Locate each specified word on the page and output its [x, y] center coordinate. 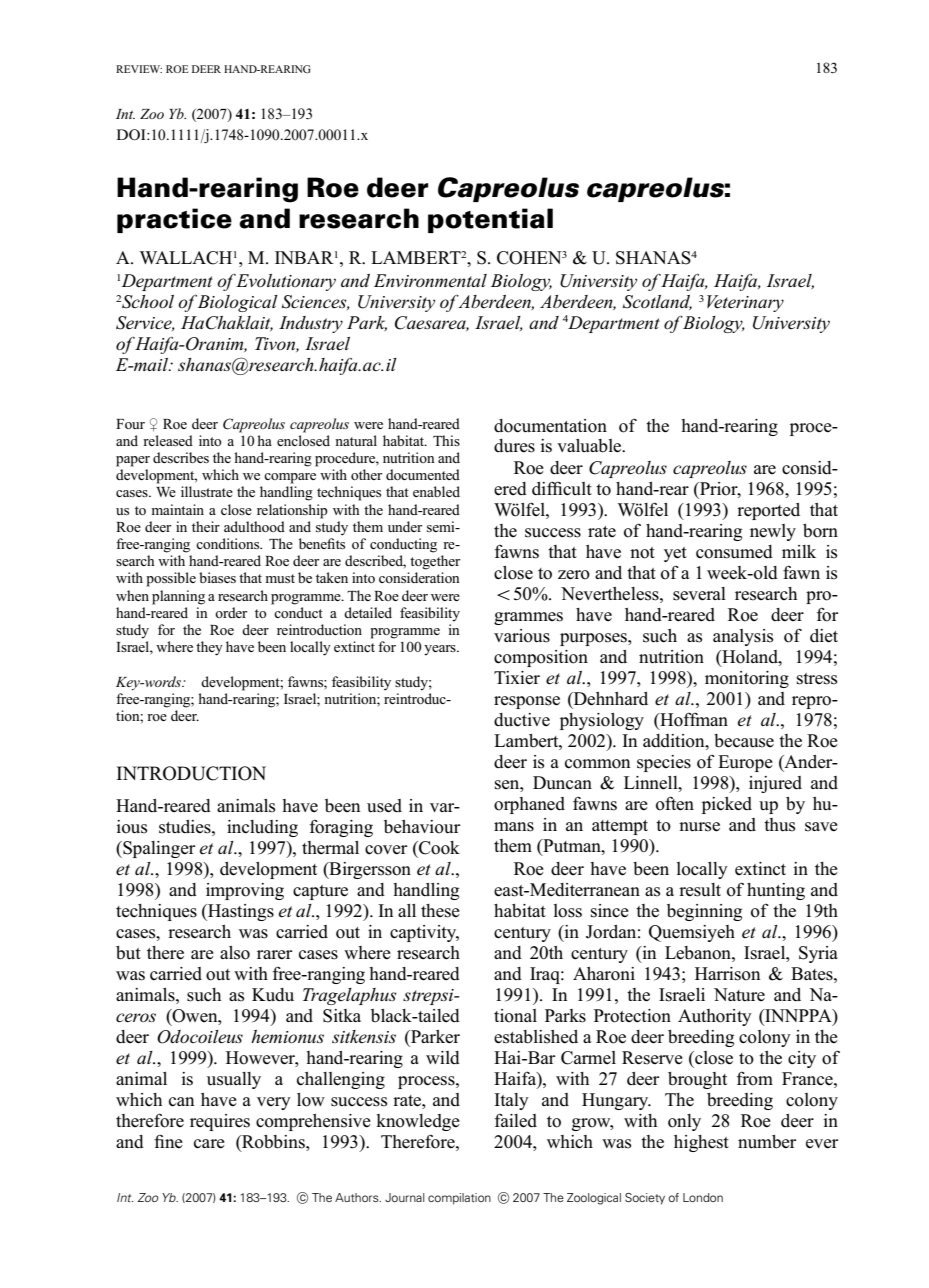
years [441, 650]
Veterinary [745, 303]
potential [490, 220]
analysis [743, 637]
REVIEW [139, 69]
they [209, 648]
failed [516, 1121]
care [209, 1144]
